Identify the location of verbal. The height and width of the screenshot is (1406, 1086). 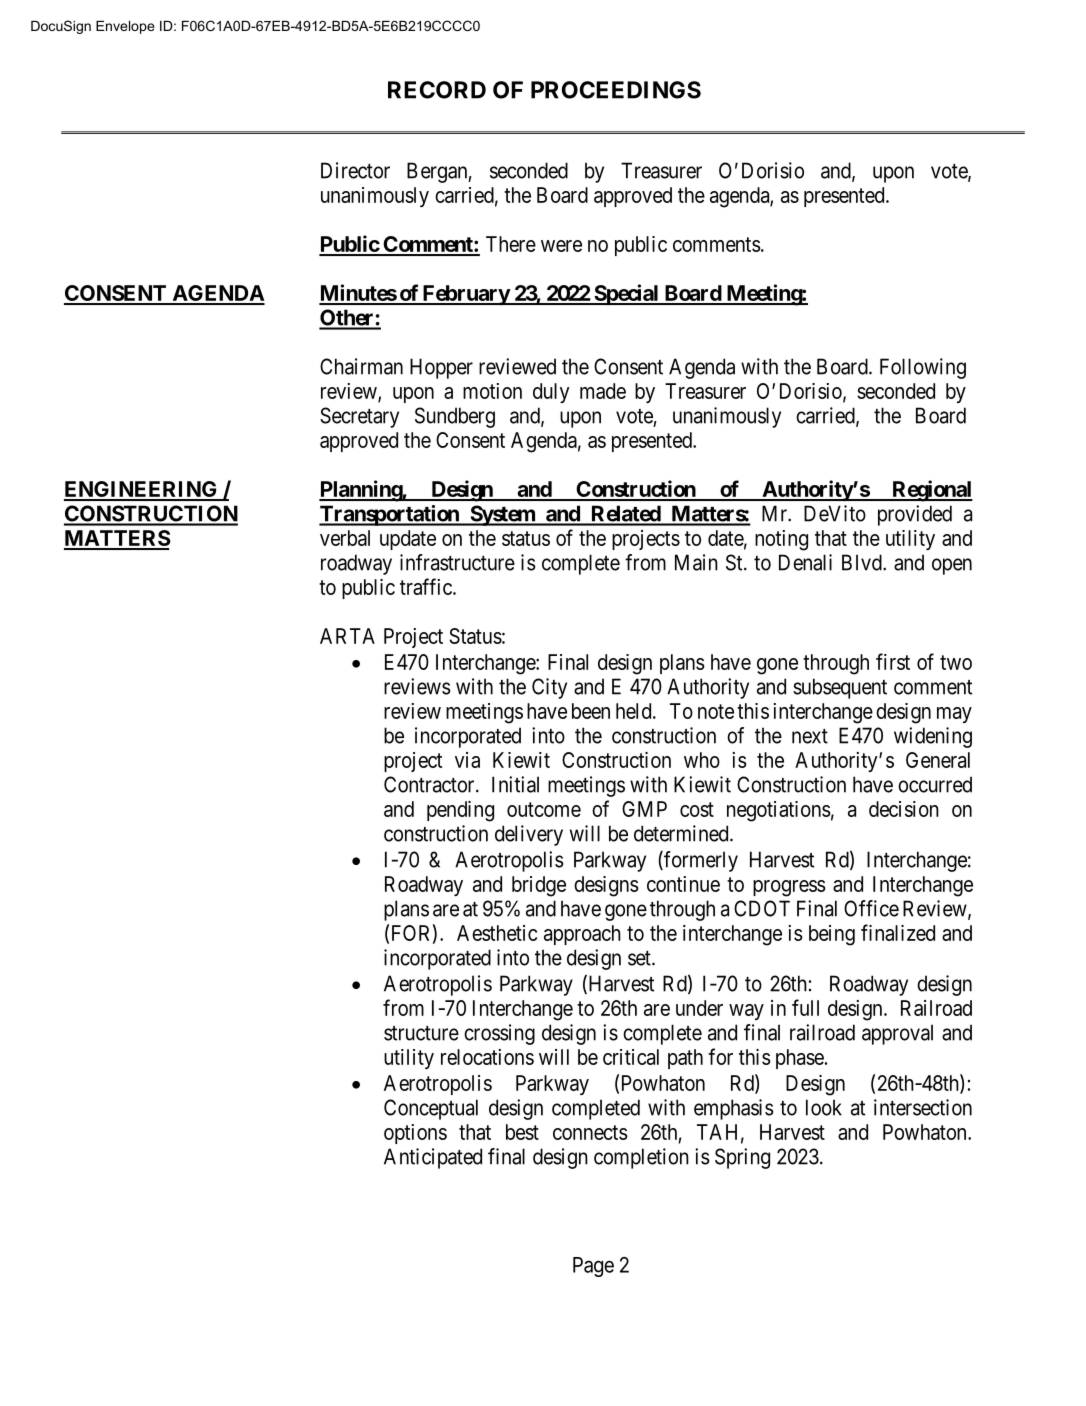
(345, 538).
